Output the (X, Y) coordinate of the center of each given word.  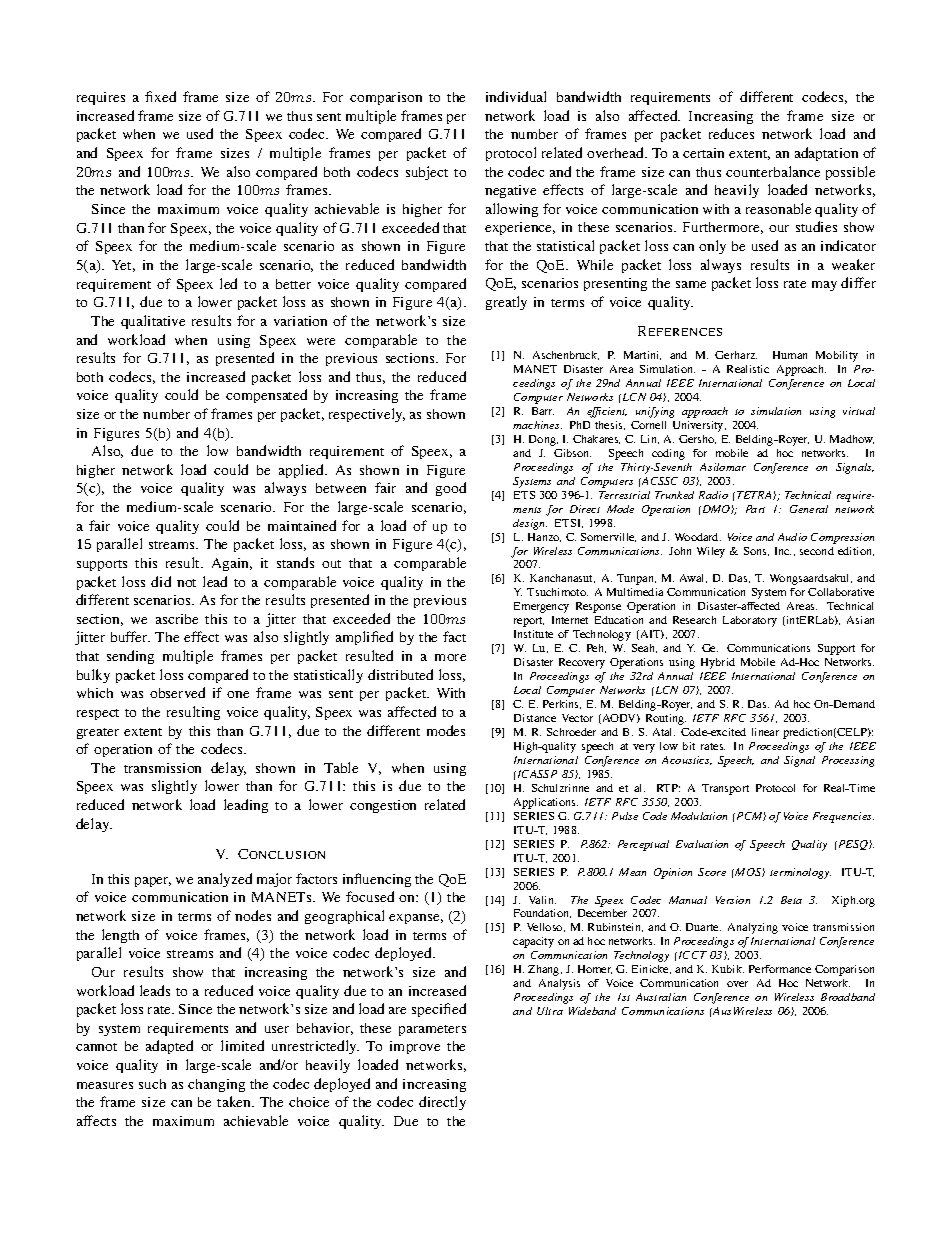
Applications (546, 803)
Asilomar (723, 467)
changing (216, 1085)
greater (98, 733)
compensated (266, 396)
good (451, 489)
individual (516, 96)
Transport (725, 789)
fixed (160, 96)
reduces (731, 133)
